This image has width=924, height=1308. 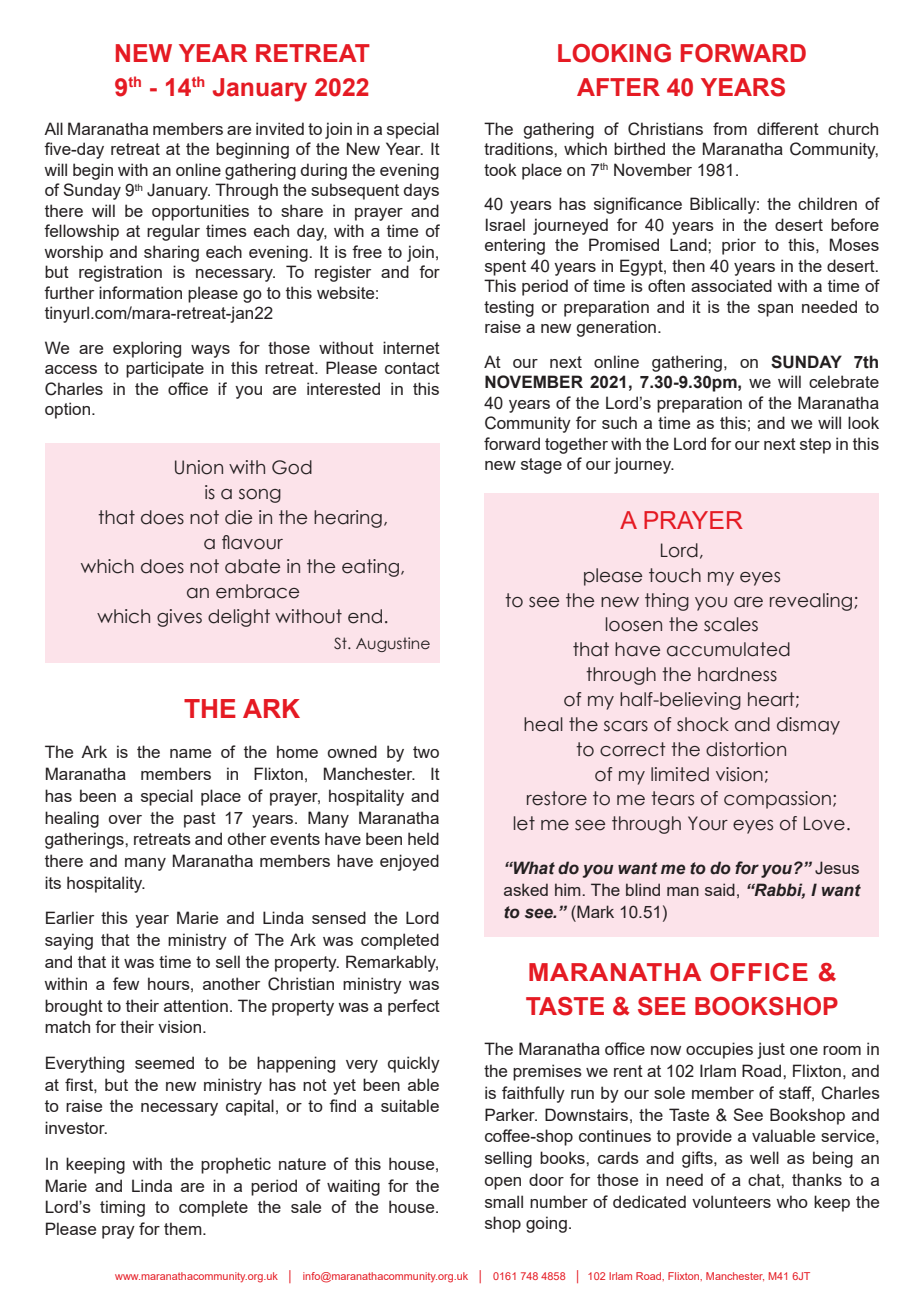 What do you see at coordinates (126, 983) in the image?
I see `few` at bounding box center [126, 983].
